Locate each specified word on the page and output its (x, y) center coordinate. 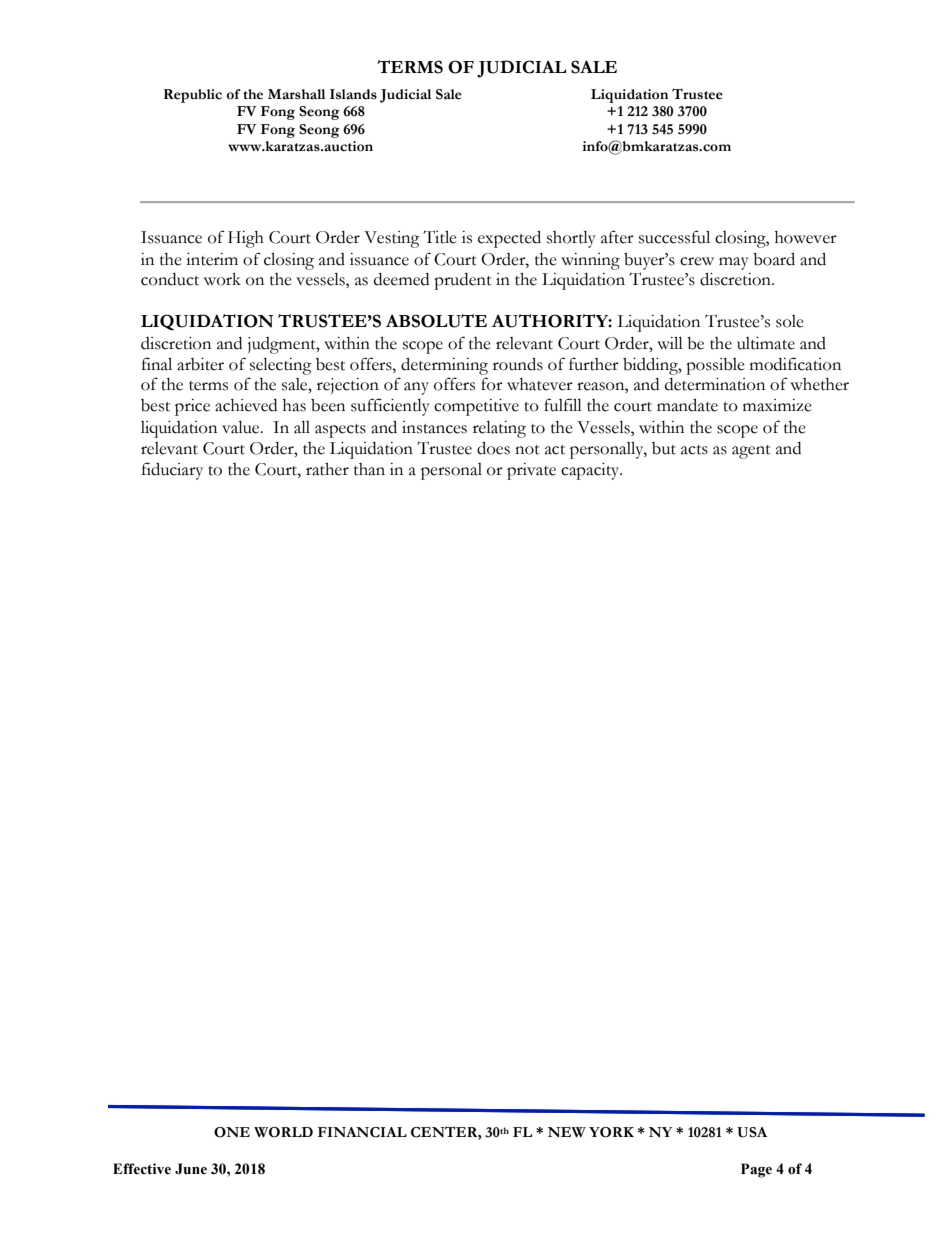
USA (752, 1132)
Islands (353, 94)
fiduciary (172, 471)
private (531, 471)
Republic (193, 96)
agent (751, 452)
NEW (567, 1132)
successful (674, 237)
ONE (232, 1132)
